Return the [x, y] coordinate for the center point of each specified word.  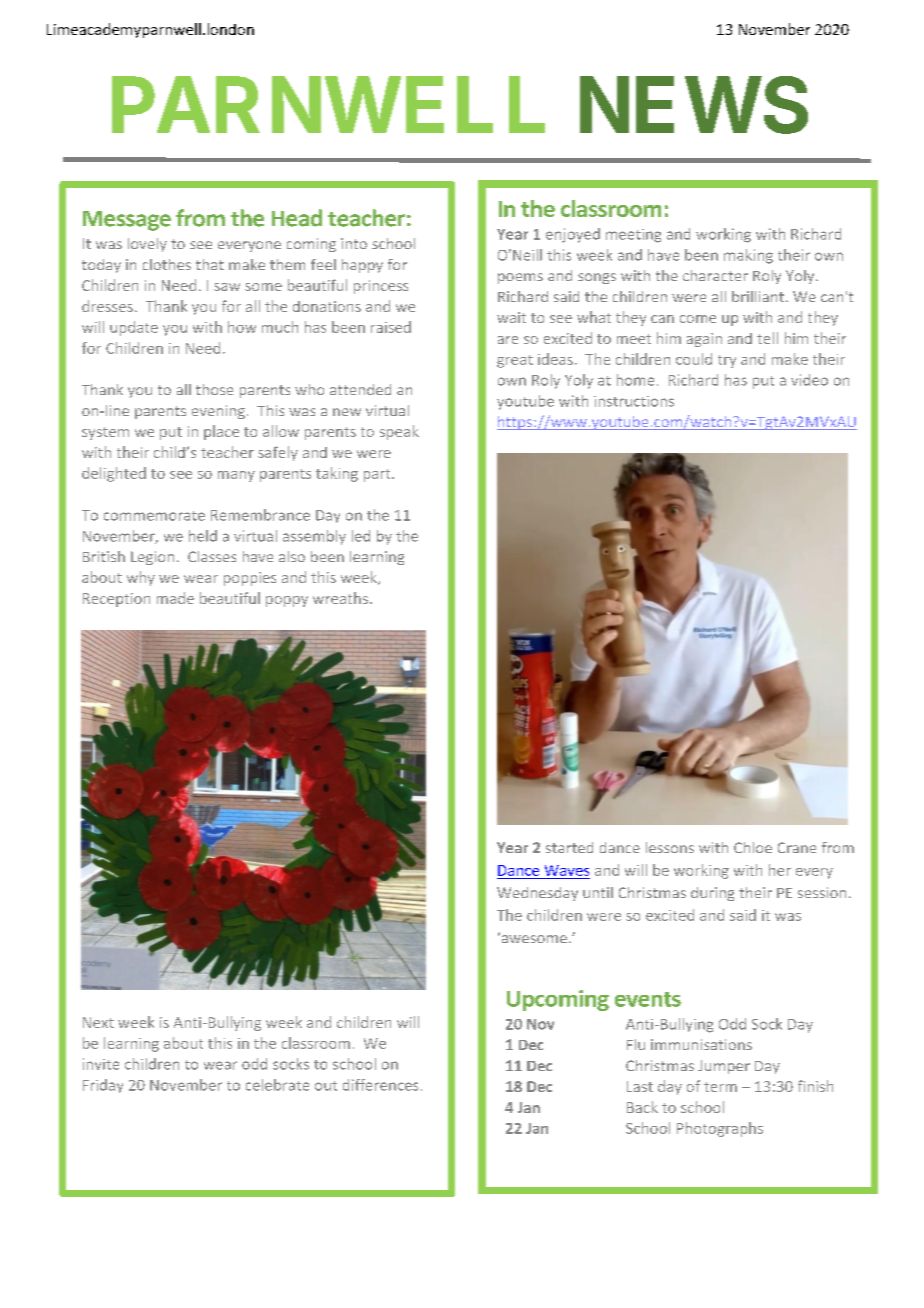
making [748, 256]
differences [380, 1085]
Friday [103, 1086]
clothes [167, 264]
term [720, 1087]
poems [520, 278]
